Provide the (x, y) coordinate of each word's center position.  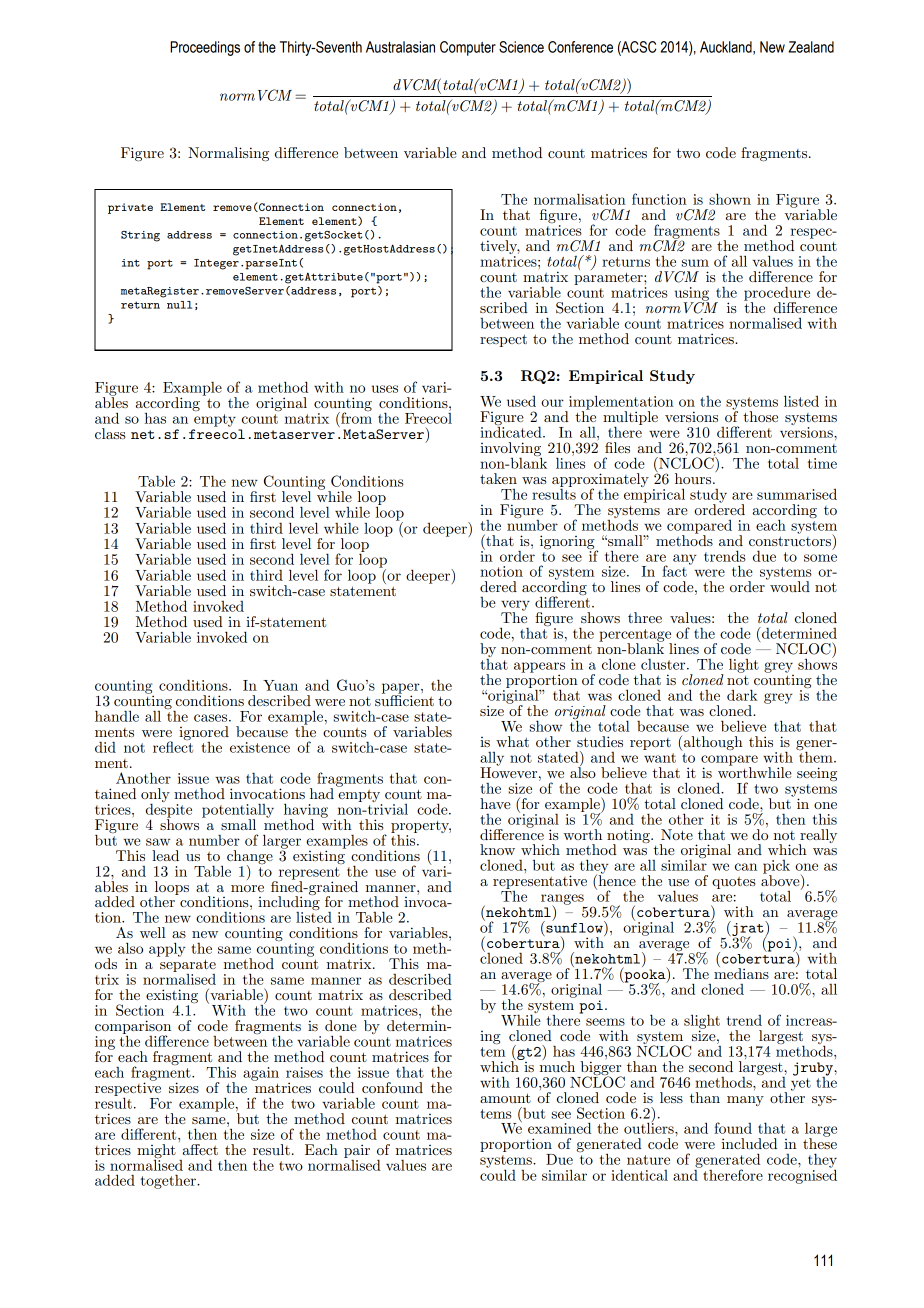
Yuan (280, 685)
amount (505, 1098)
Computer (468, 48)
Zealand (811, 47)
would (789, 585)
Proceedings (205, 48)
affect (200, 1149)
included (749, 1143)
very (515, 606)
